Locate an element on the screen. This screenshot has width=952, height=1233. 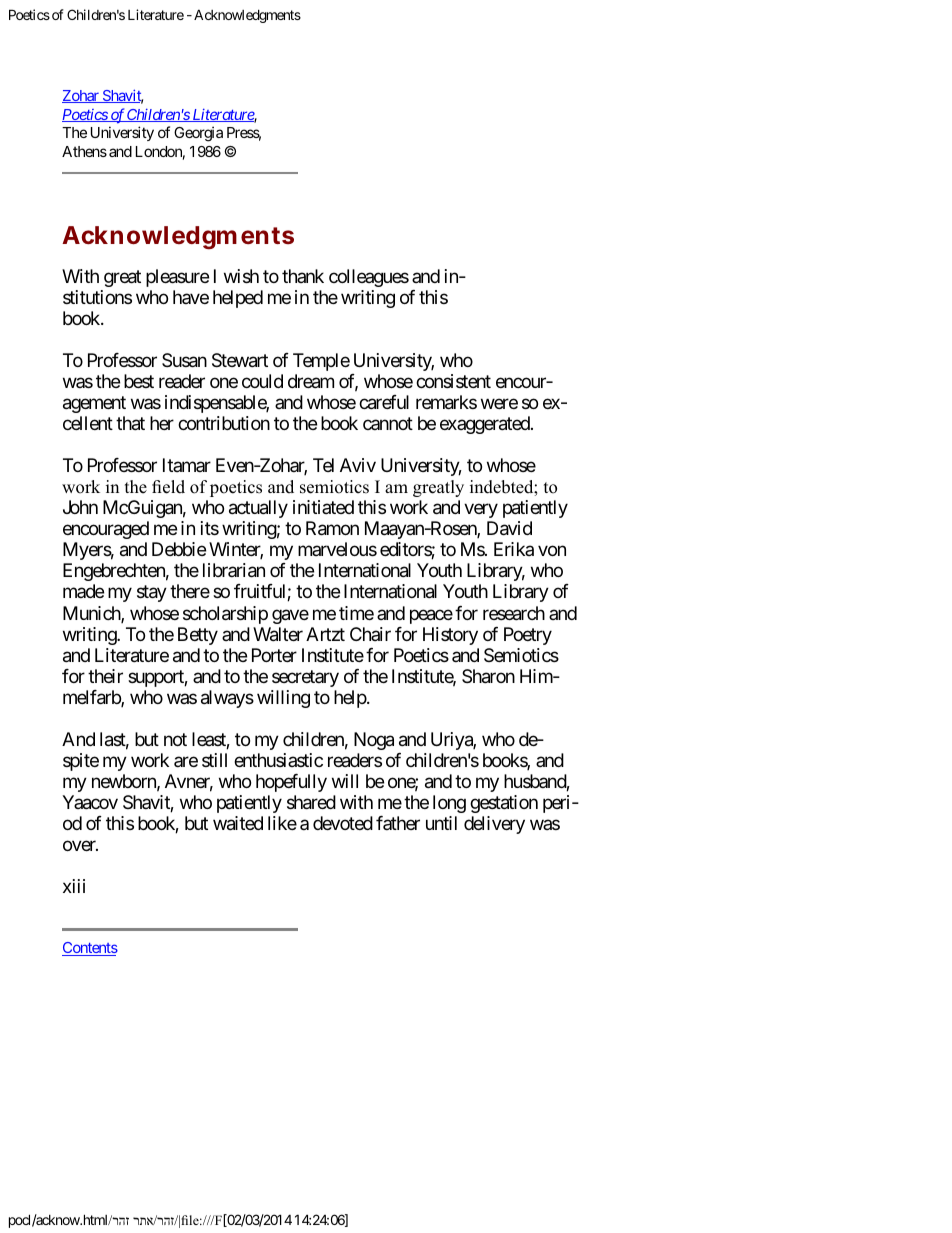
colleagues is located at coordinates (369, 278).
